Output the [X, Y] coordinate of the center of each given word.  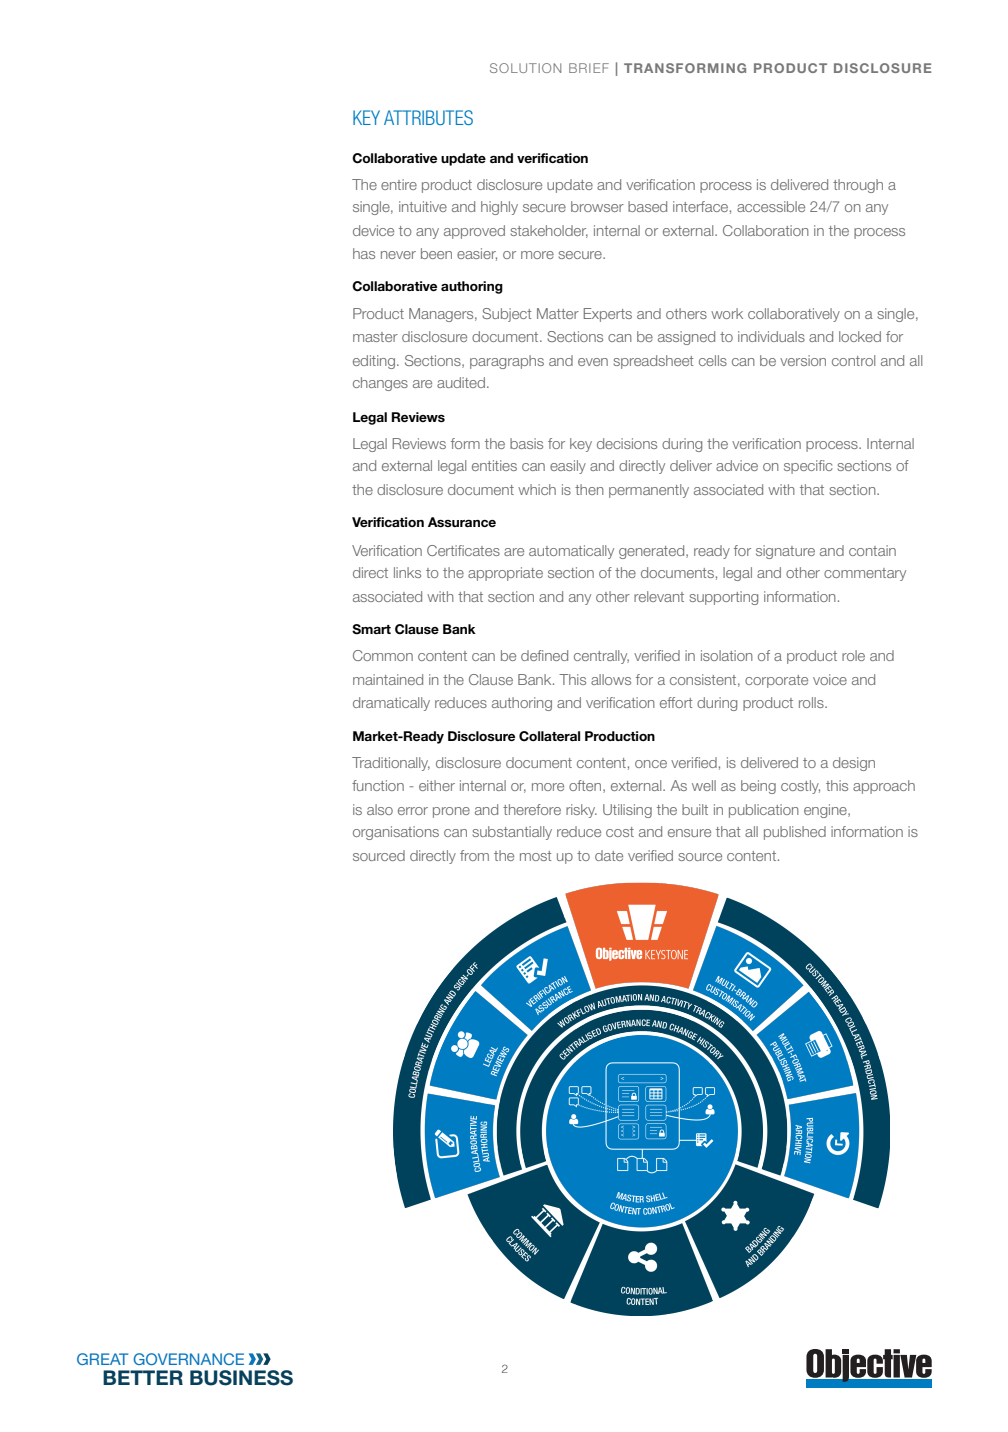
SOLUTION [525, 68]
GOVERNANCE [188, 1359]
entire [399, 184]
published [795, 833]
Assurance [462, 522]
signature [785, 552]
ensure [689, 833]
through [858, 186]
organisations [396, 833]
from [474, 855]
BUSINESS [241, 1378]
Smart [371, 629]
